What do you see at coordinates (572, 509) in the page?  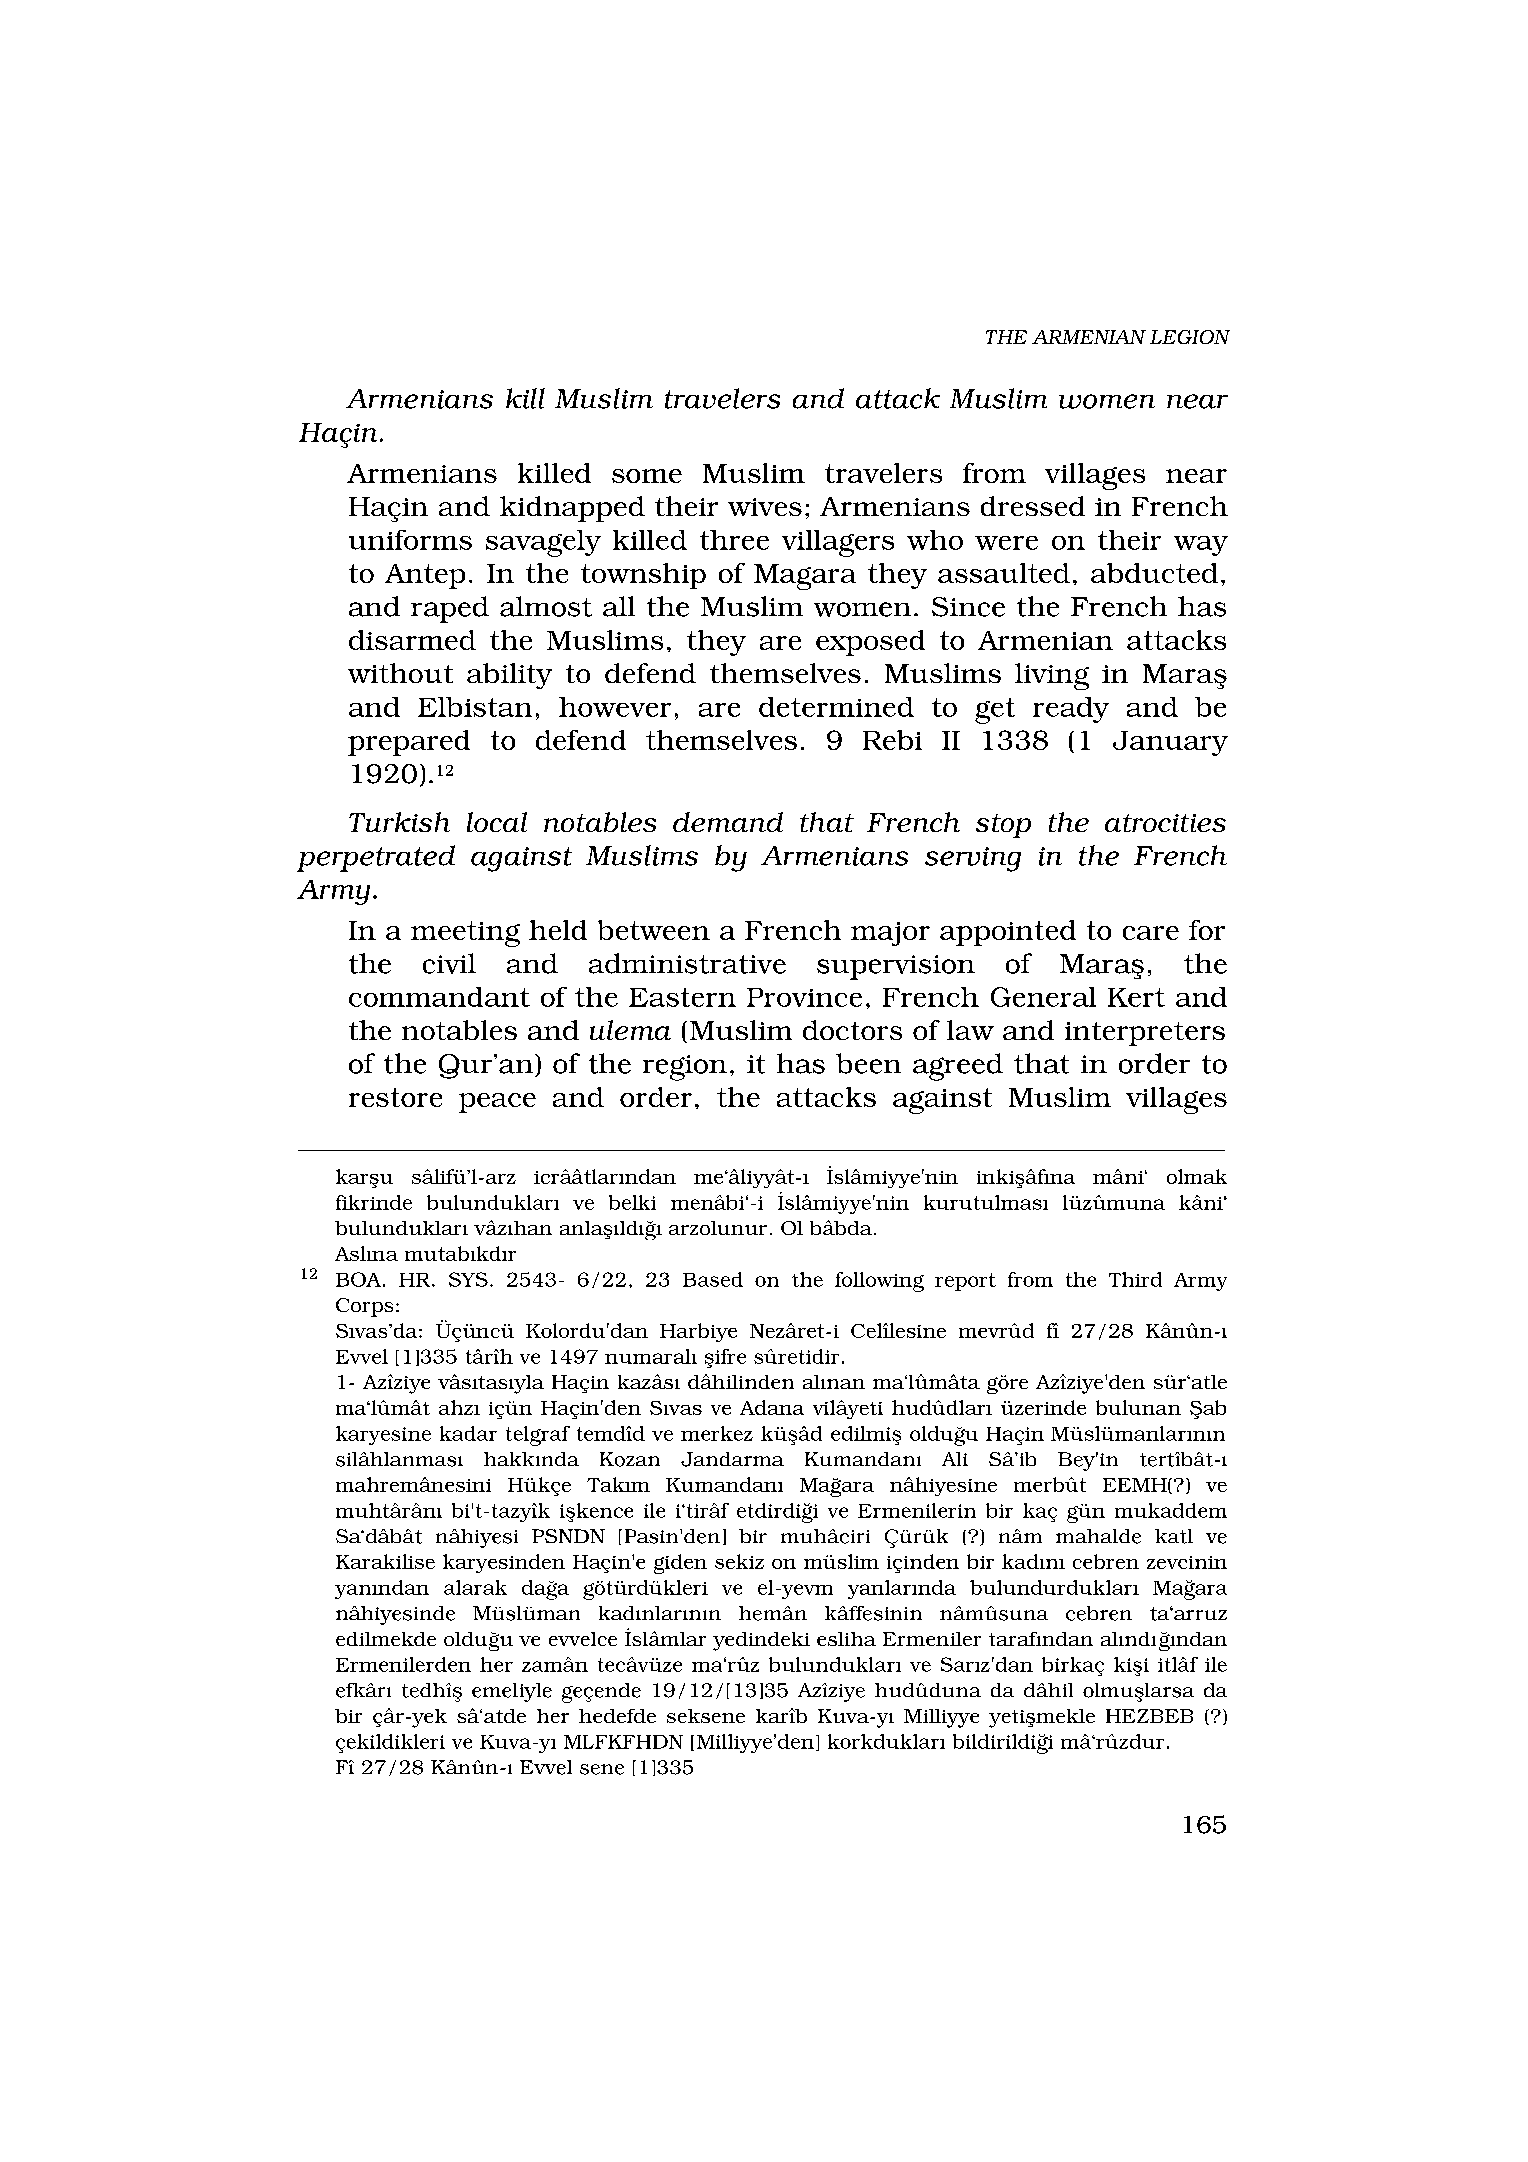 I see `kidnapped` at bounding box center [572, 509].
